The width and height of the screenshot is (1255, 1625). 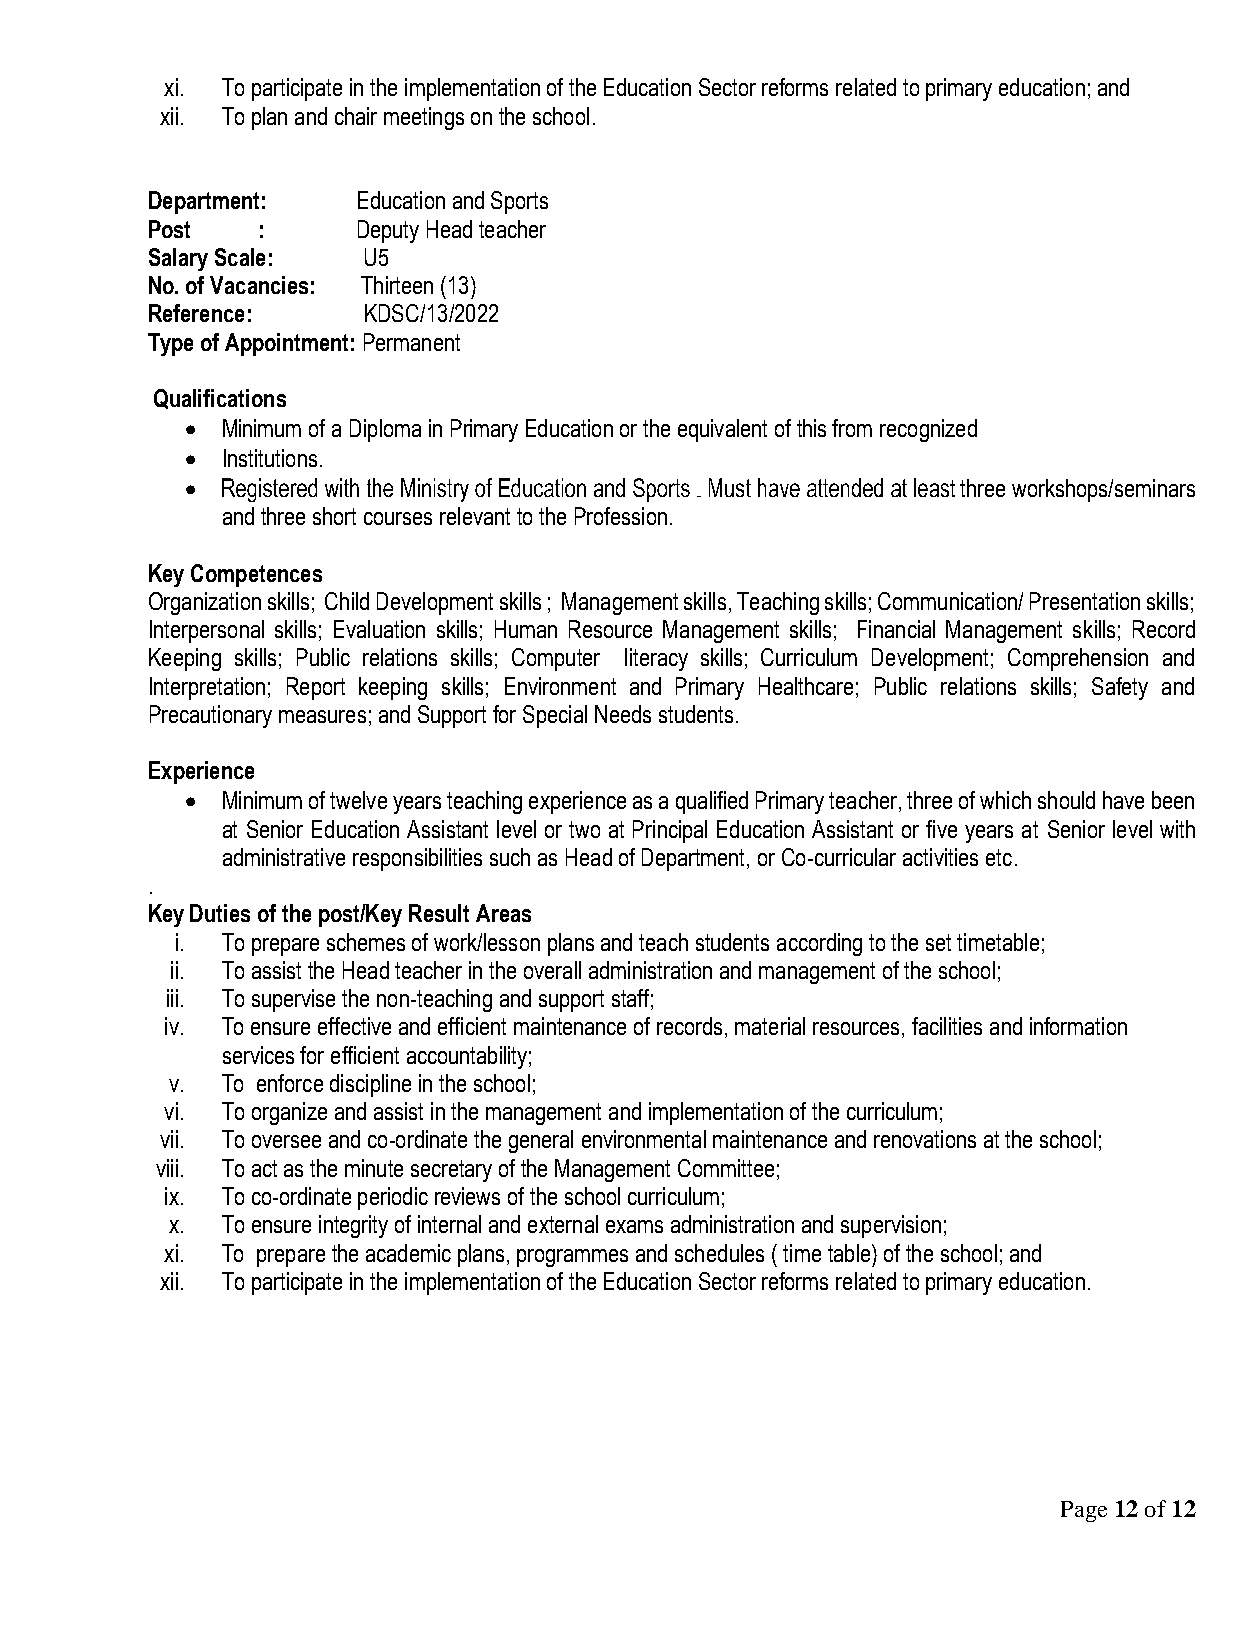 What do you see at coordinates (519, 202) in the screenshot?
I see `Sports` at bounding box center [519, 202].
